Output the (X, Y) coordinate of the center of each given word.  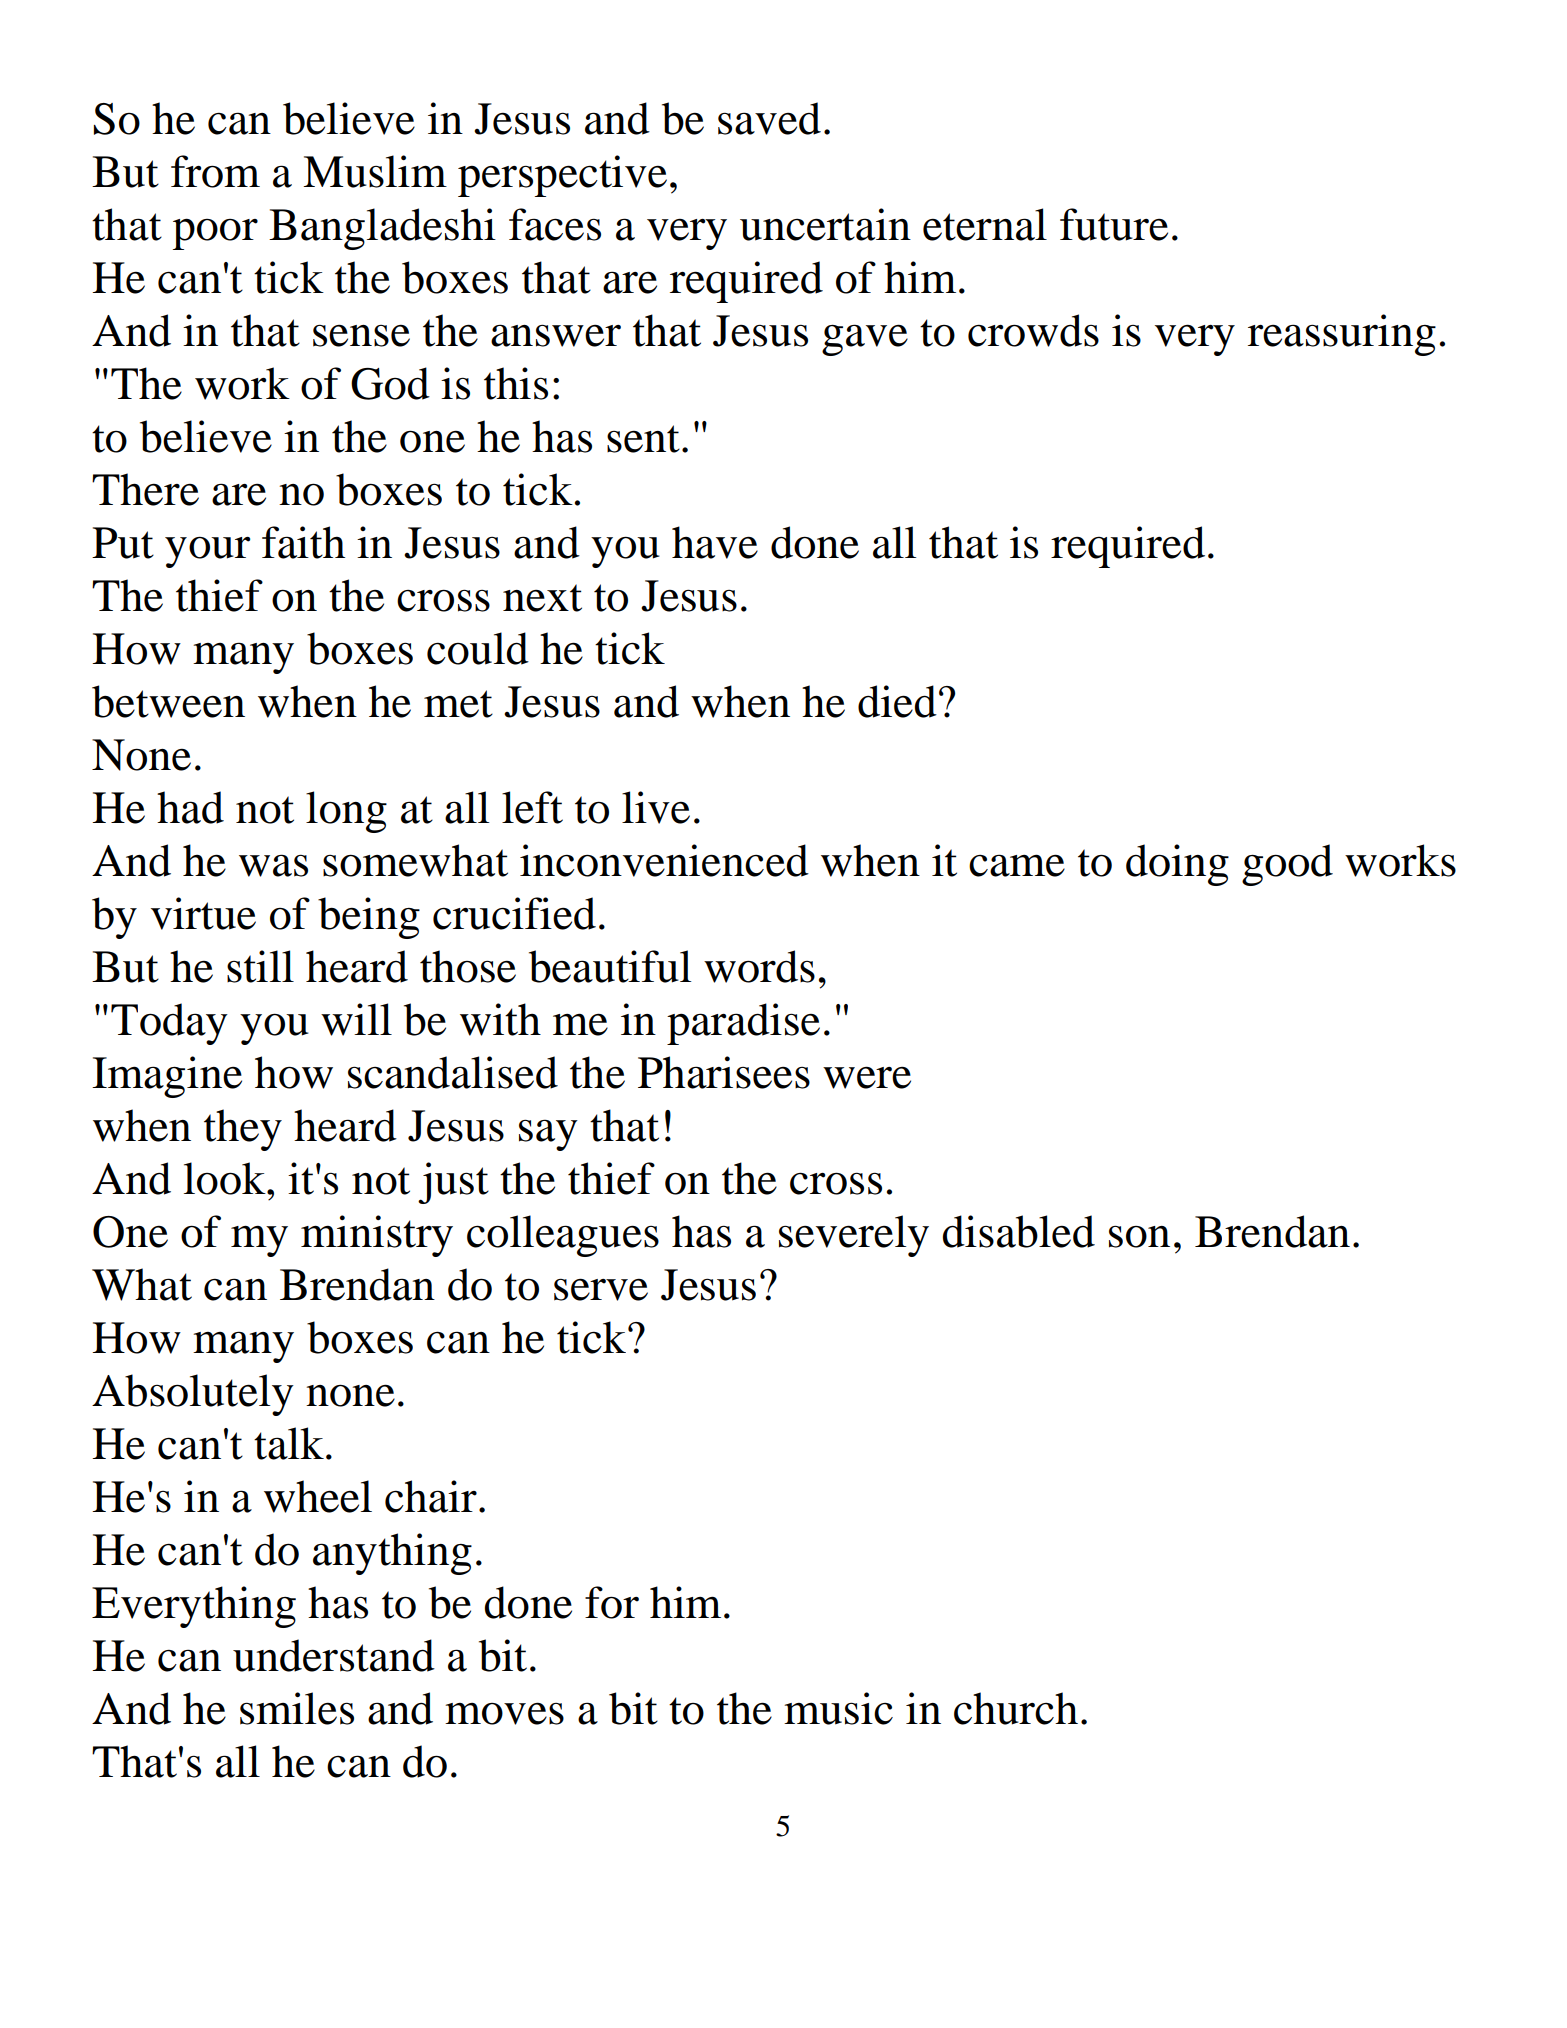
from (215, 171)
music (838, 1708)
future (1114, 224)
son (1139, 1236)
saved (769, 118)
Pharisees (724, 1072)
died (897, 701)
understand (334, 1655)
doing (1177, 865)
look (226, 1178)
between (168, 701)
